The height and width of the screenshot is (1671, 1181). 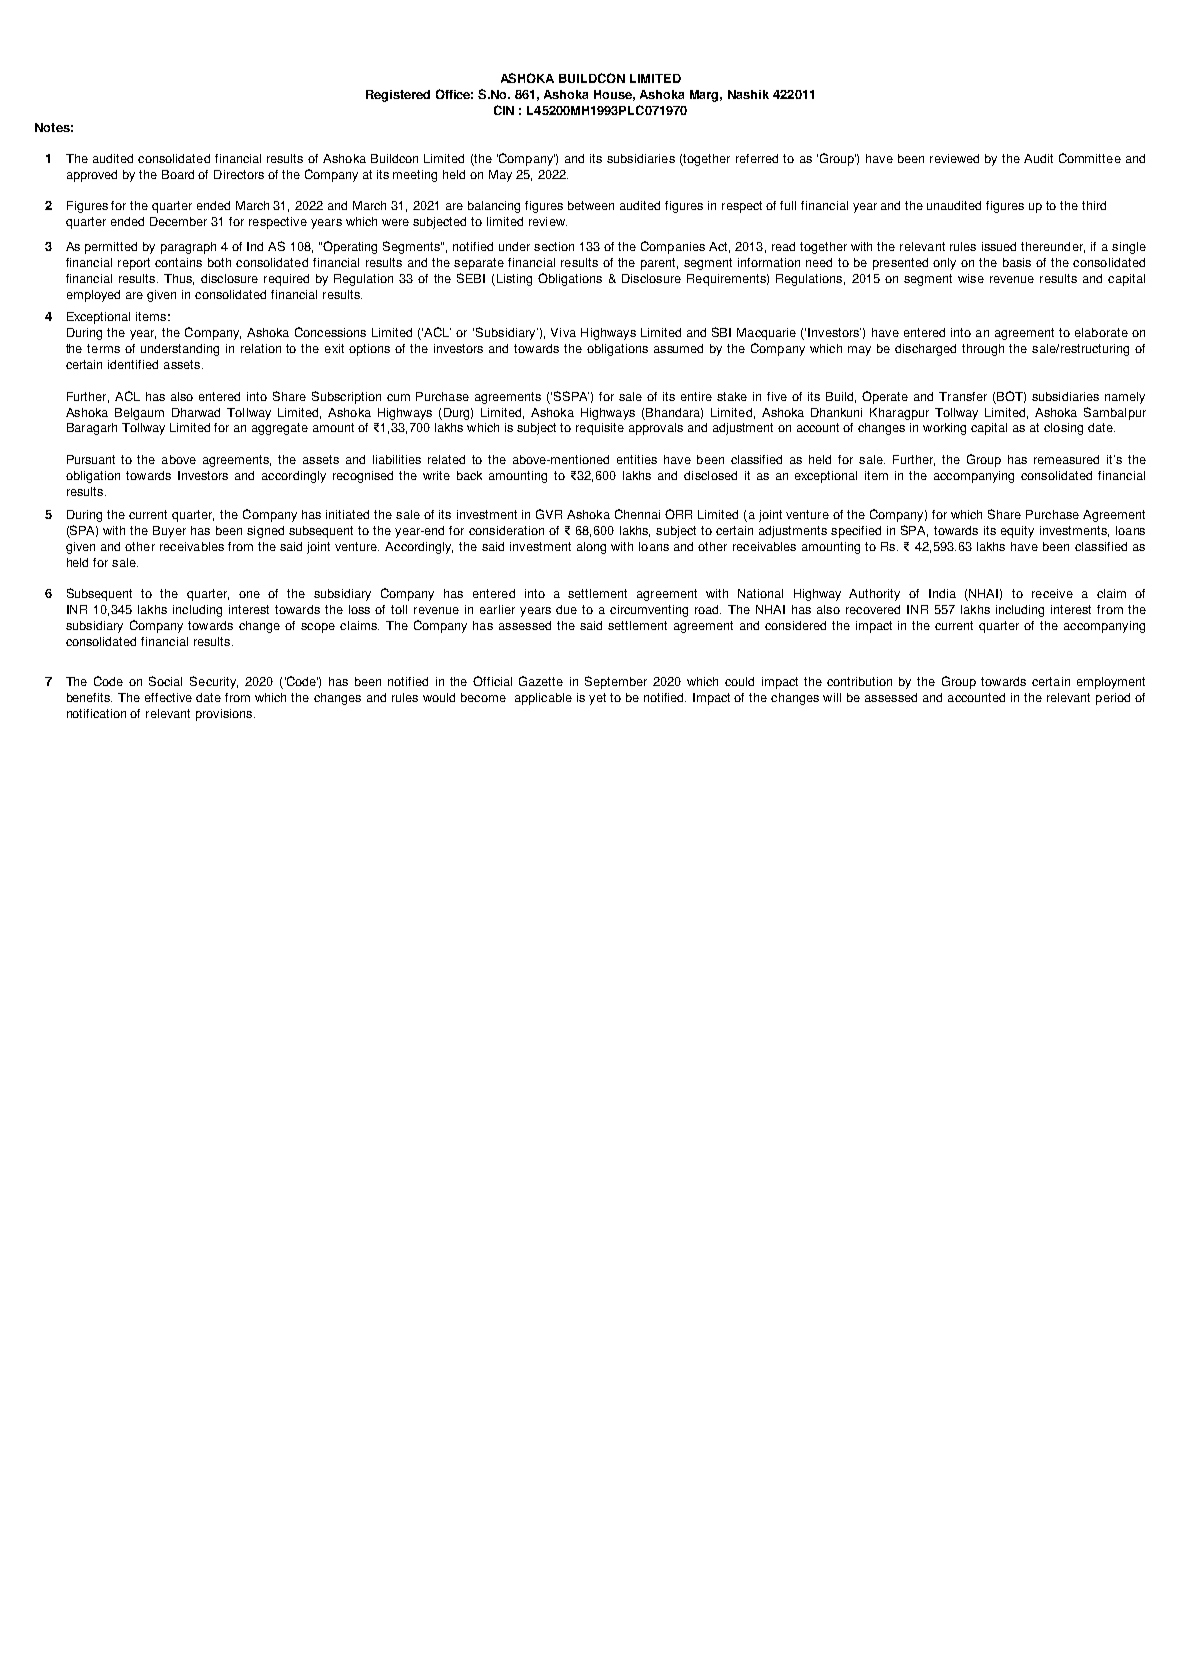 What do you see at coordinates (169, 532) in the screenshot?
I see `Buyer` at bounding box center [169, 532].
